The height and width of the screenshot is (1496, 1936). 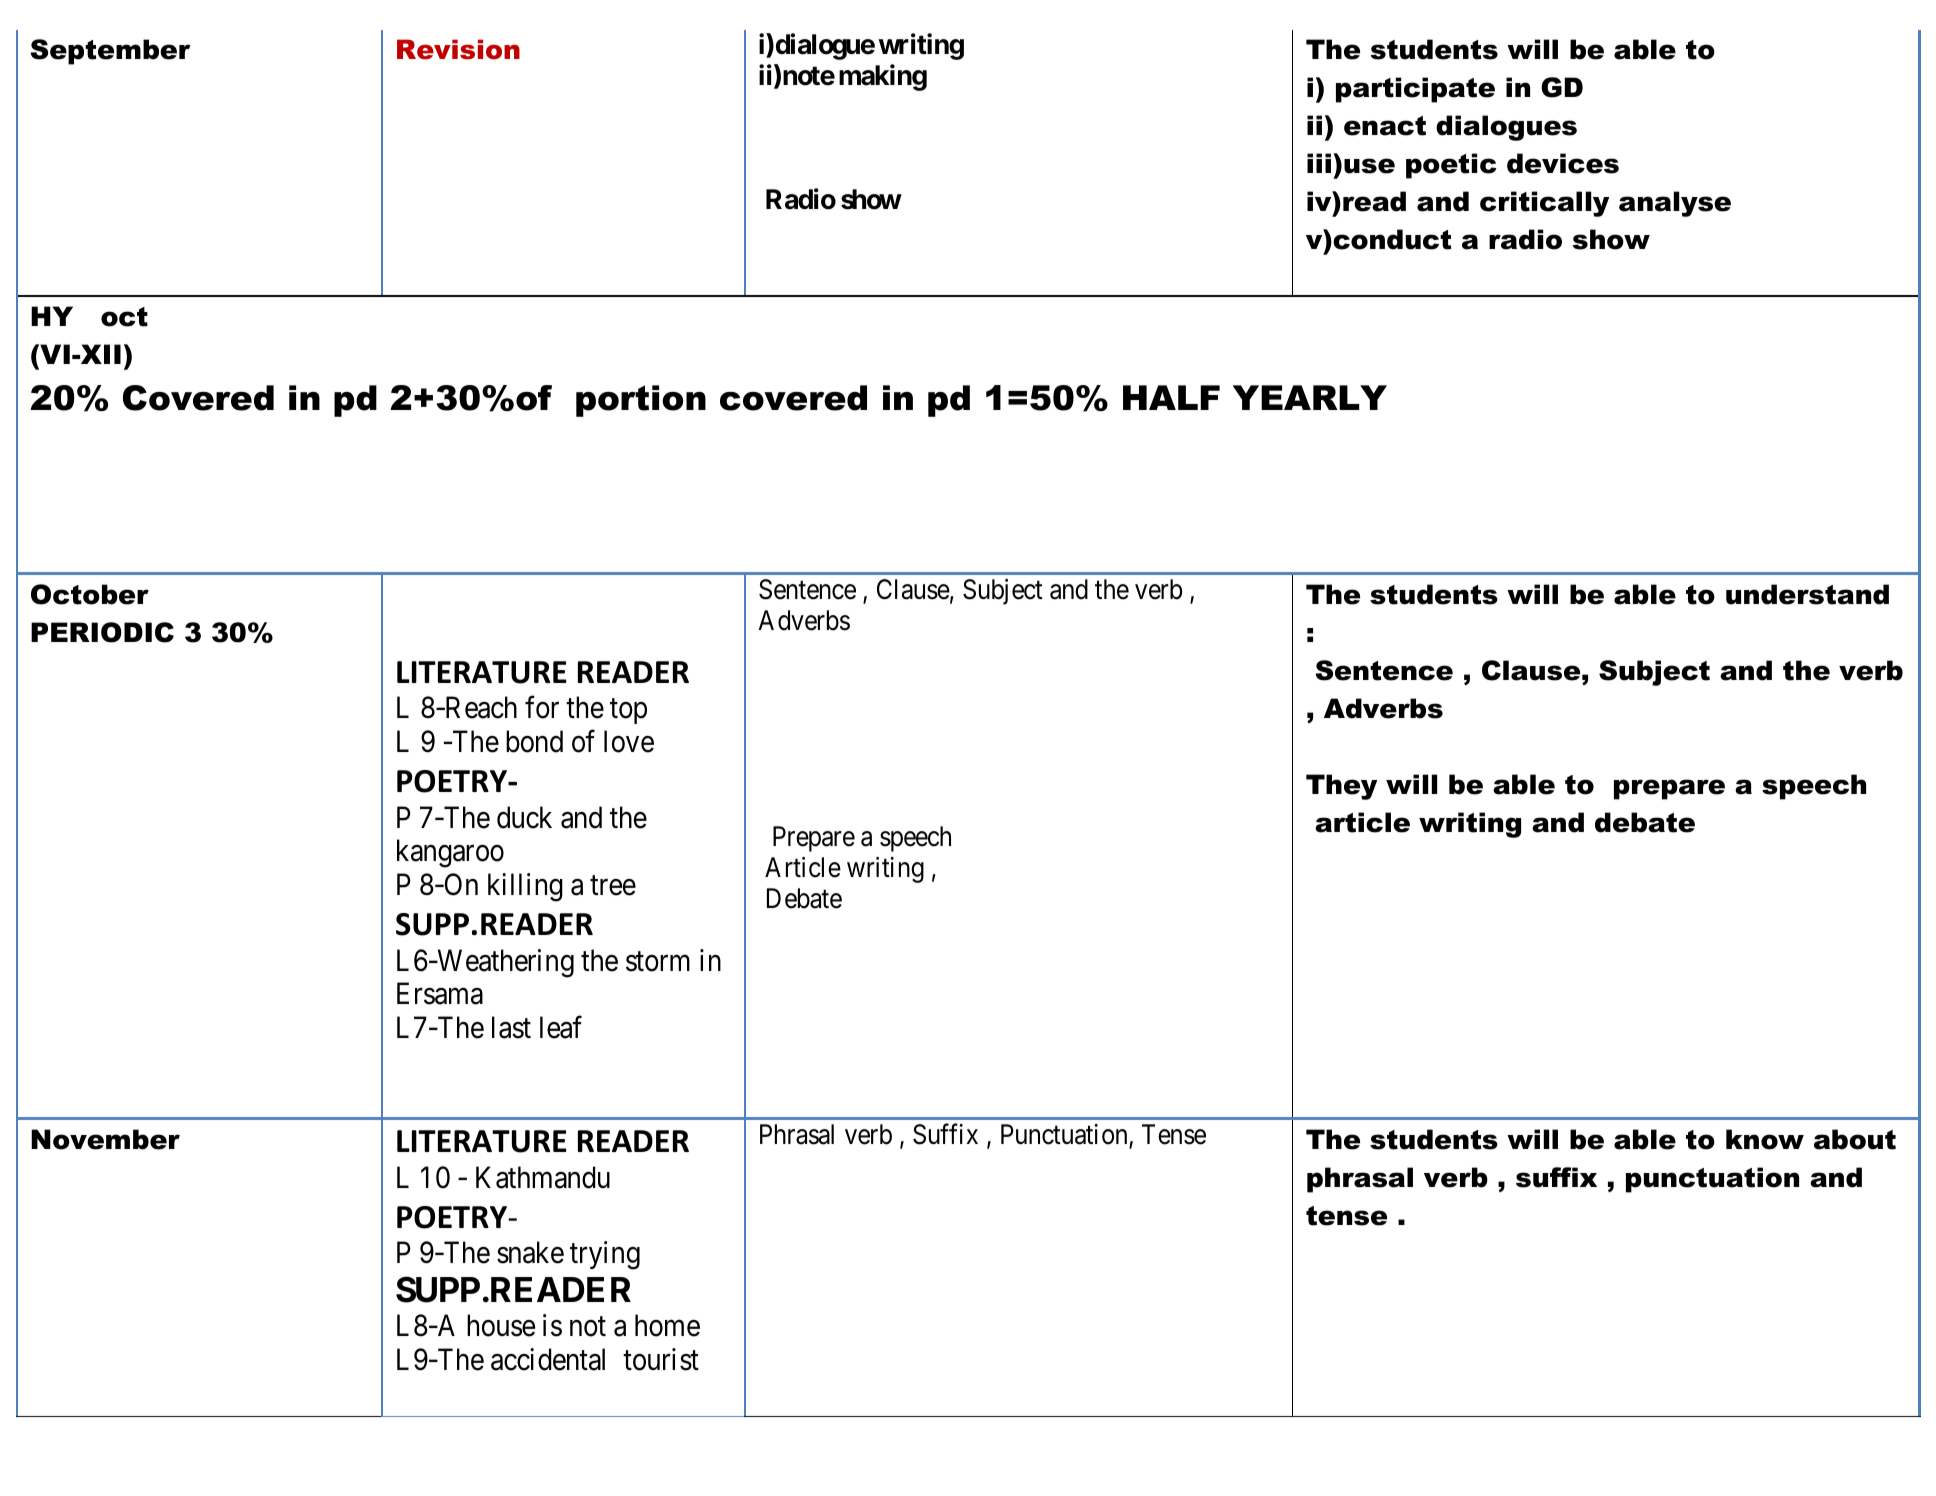 What do you see at coordinates (458, 49) in the screenshot?
I see `Revision` at bounding box center [458, 49].
